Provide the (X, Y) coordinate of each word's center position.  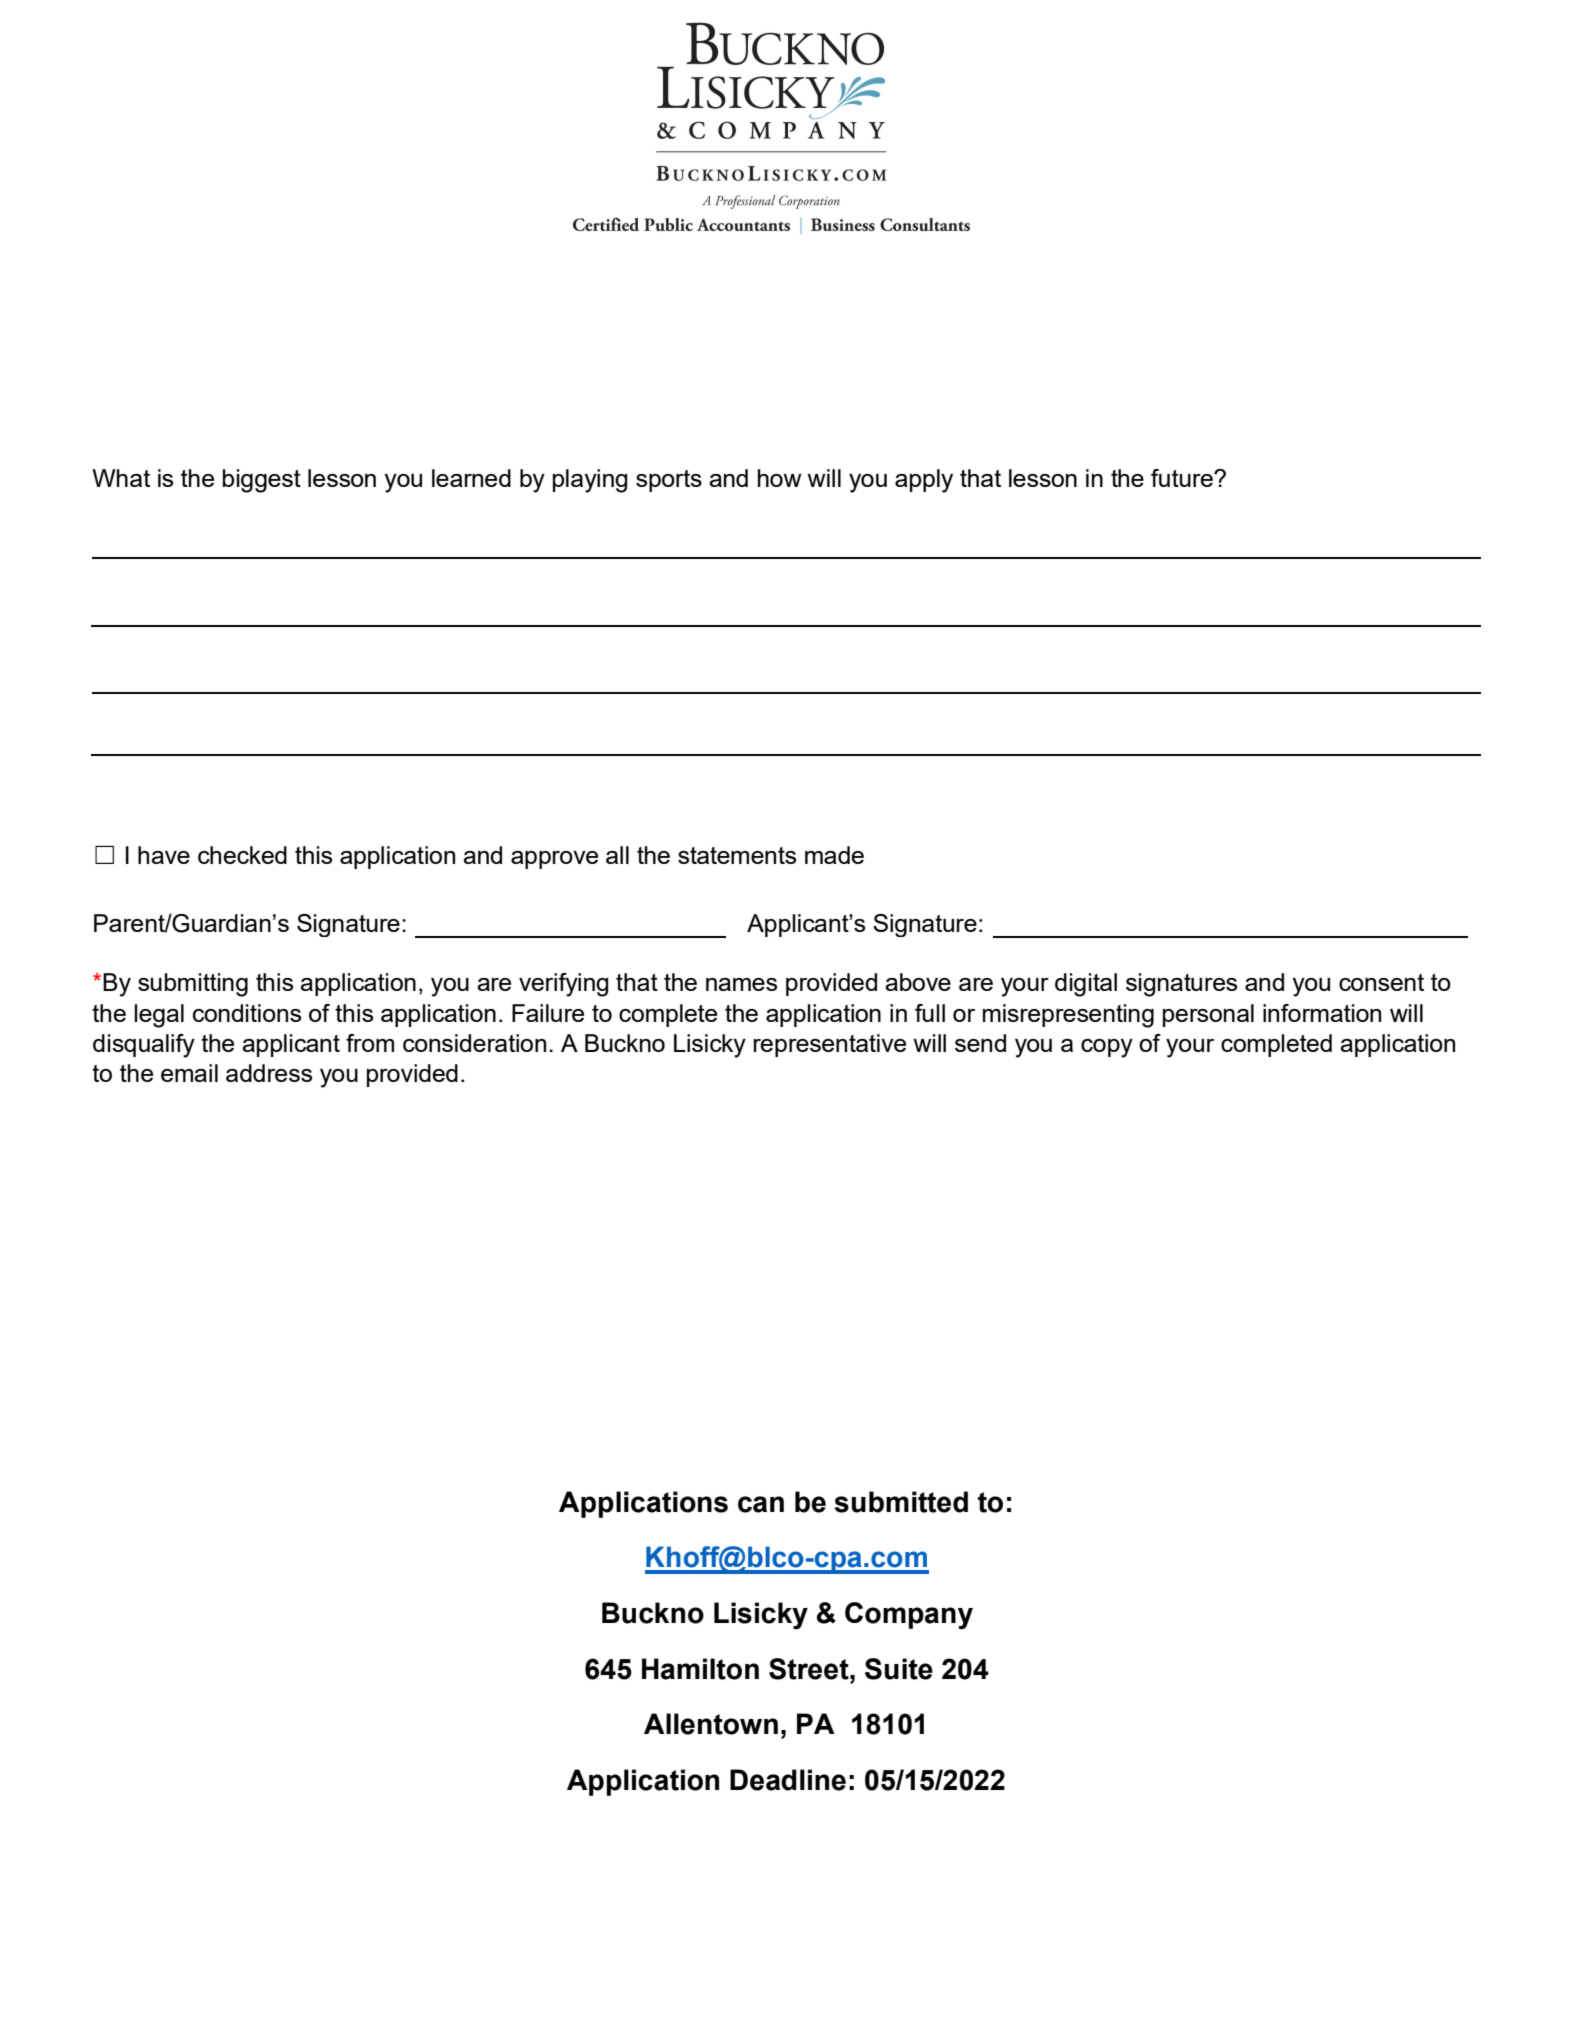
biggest (262, 481)
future (1183, 478)
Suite (899, 1669)
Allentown (711, 1724)
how (780, 478)
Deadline (788, 1780)
